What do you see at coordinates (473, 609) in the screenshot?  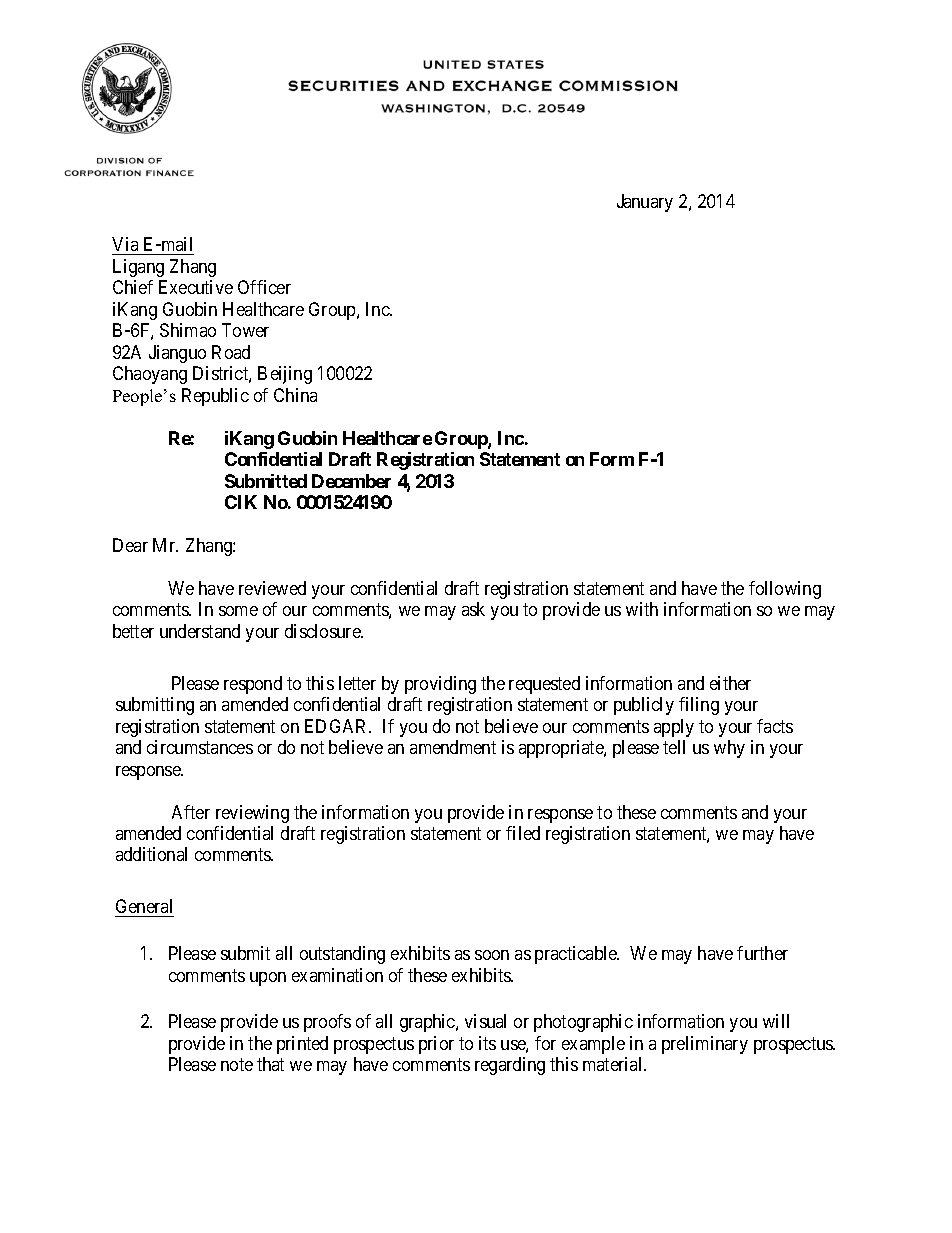 I see `ask` at bounding box center [473, 609].
